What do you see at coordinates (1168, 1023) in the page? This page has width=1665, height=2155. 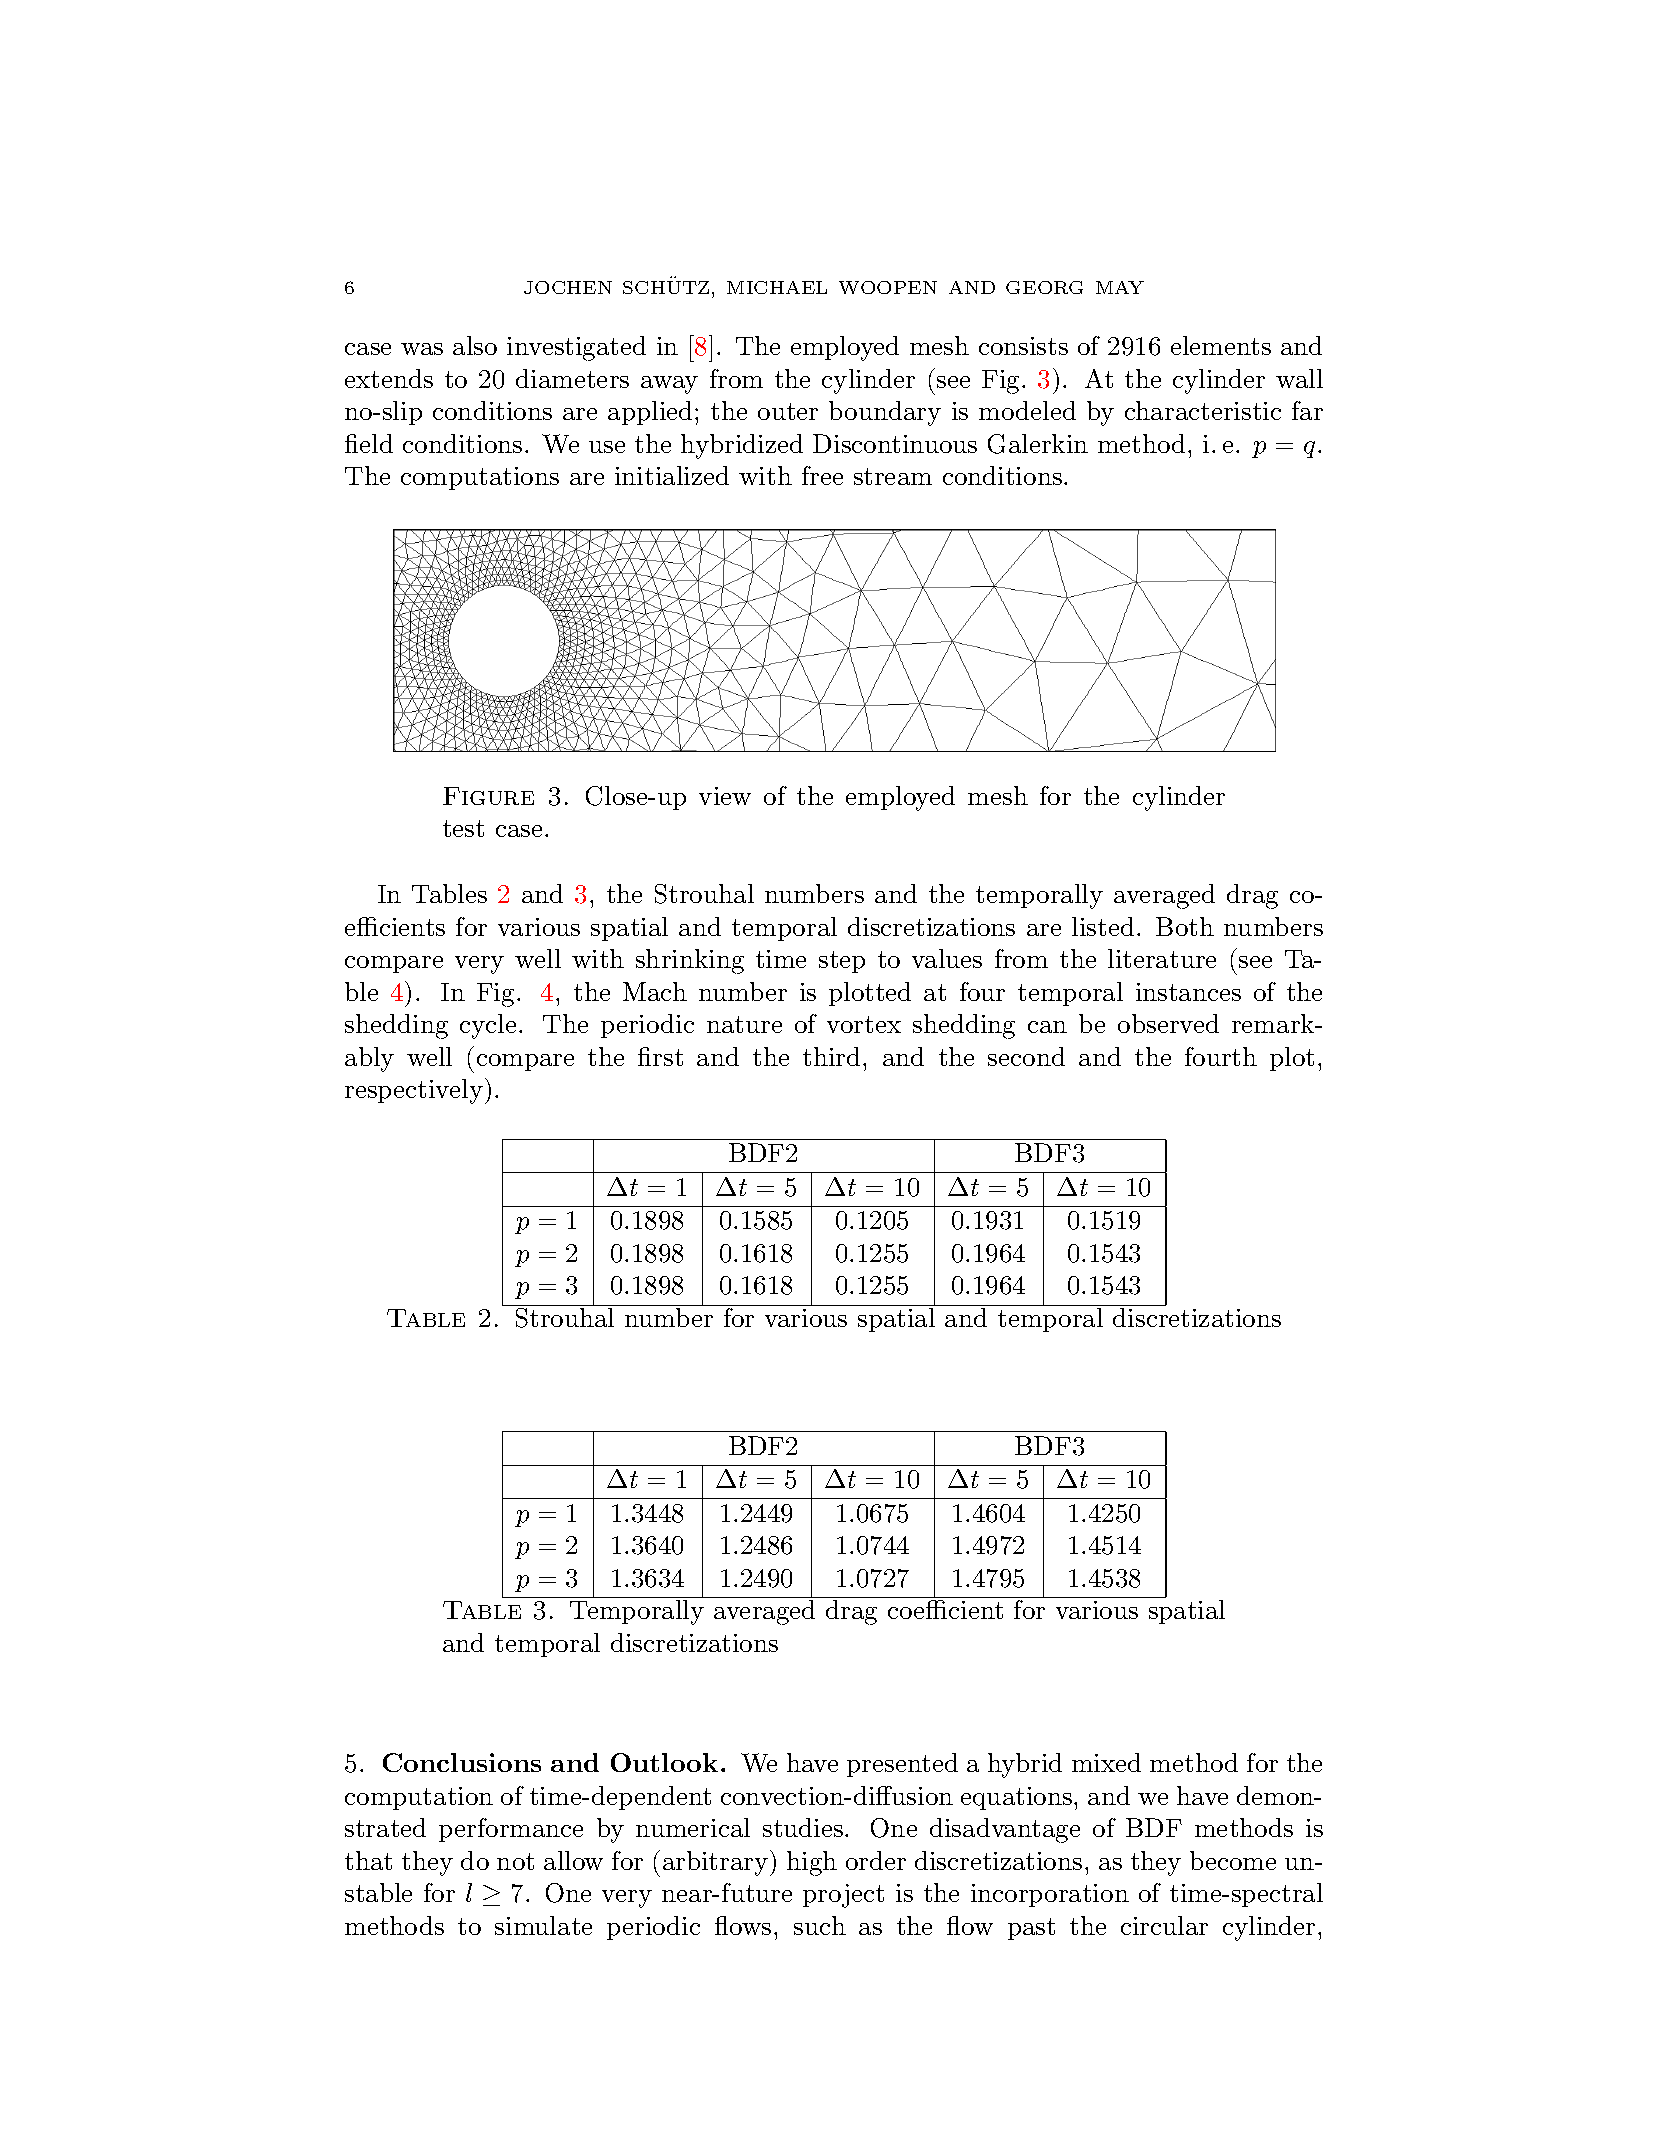 I see `observed` at bounding box center [1168, 1023].
